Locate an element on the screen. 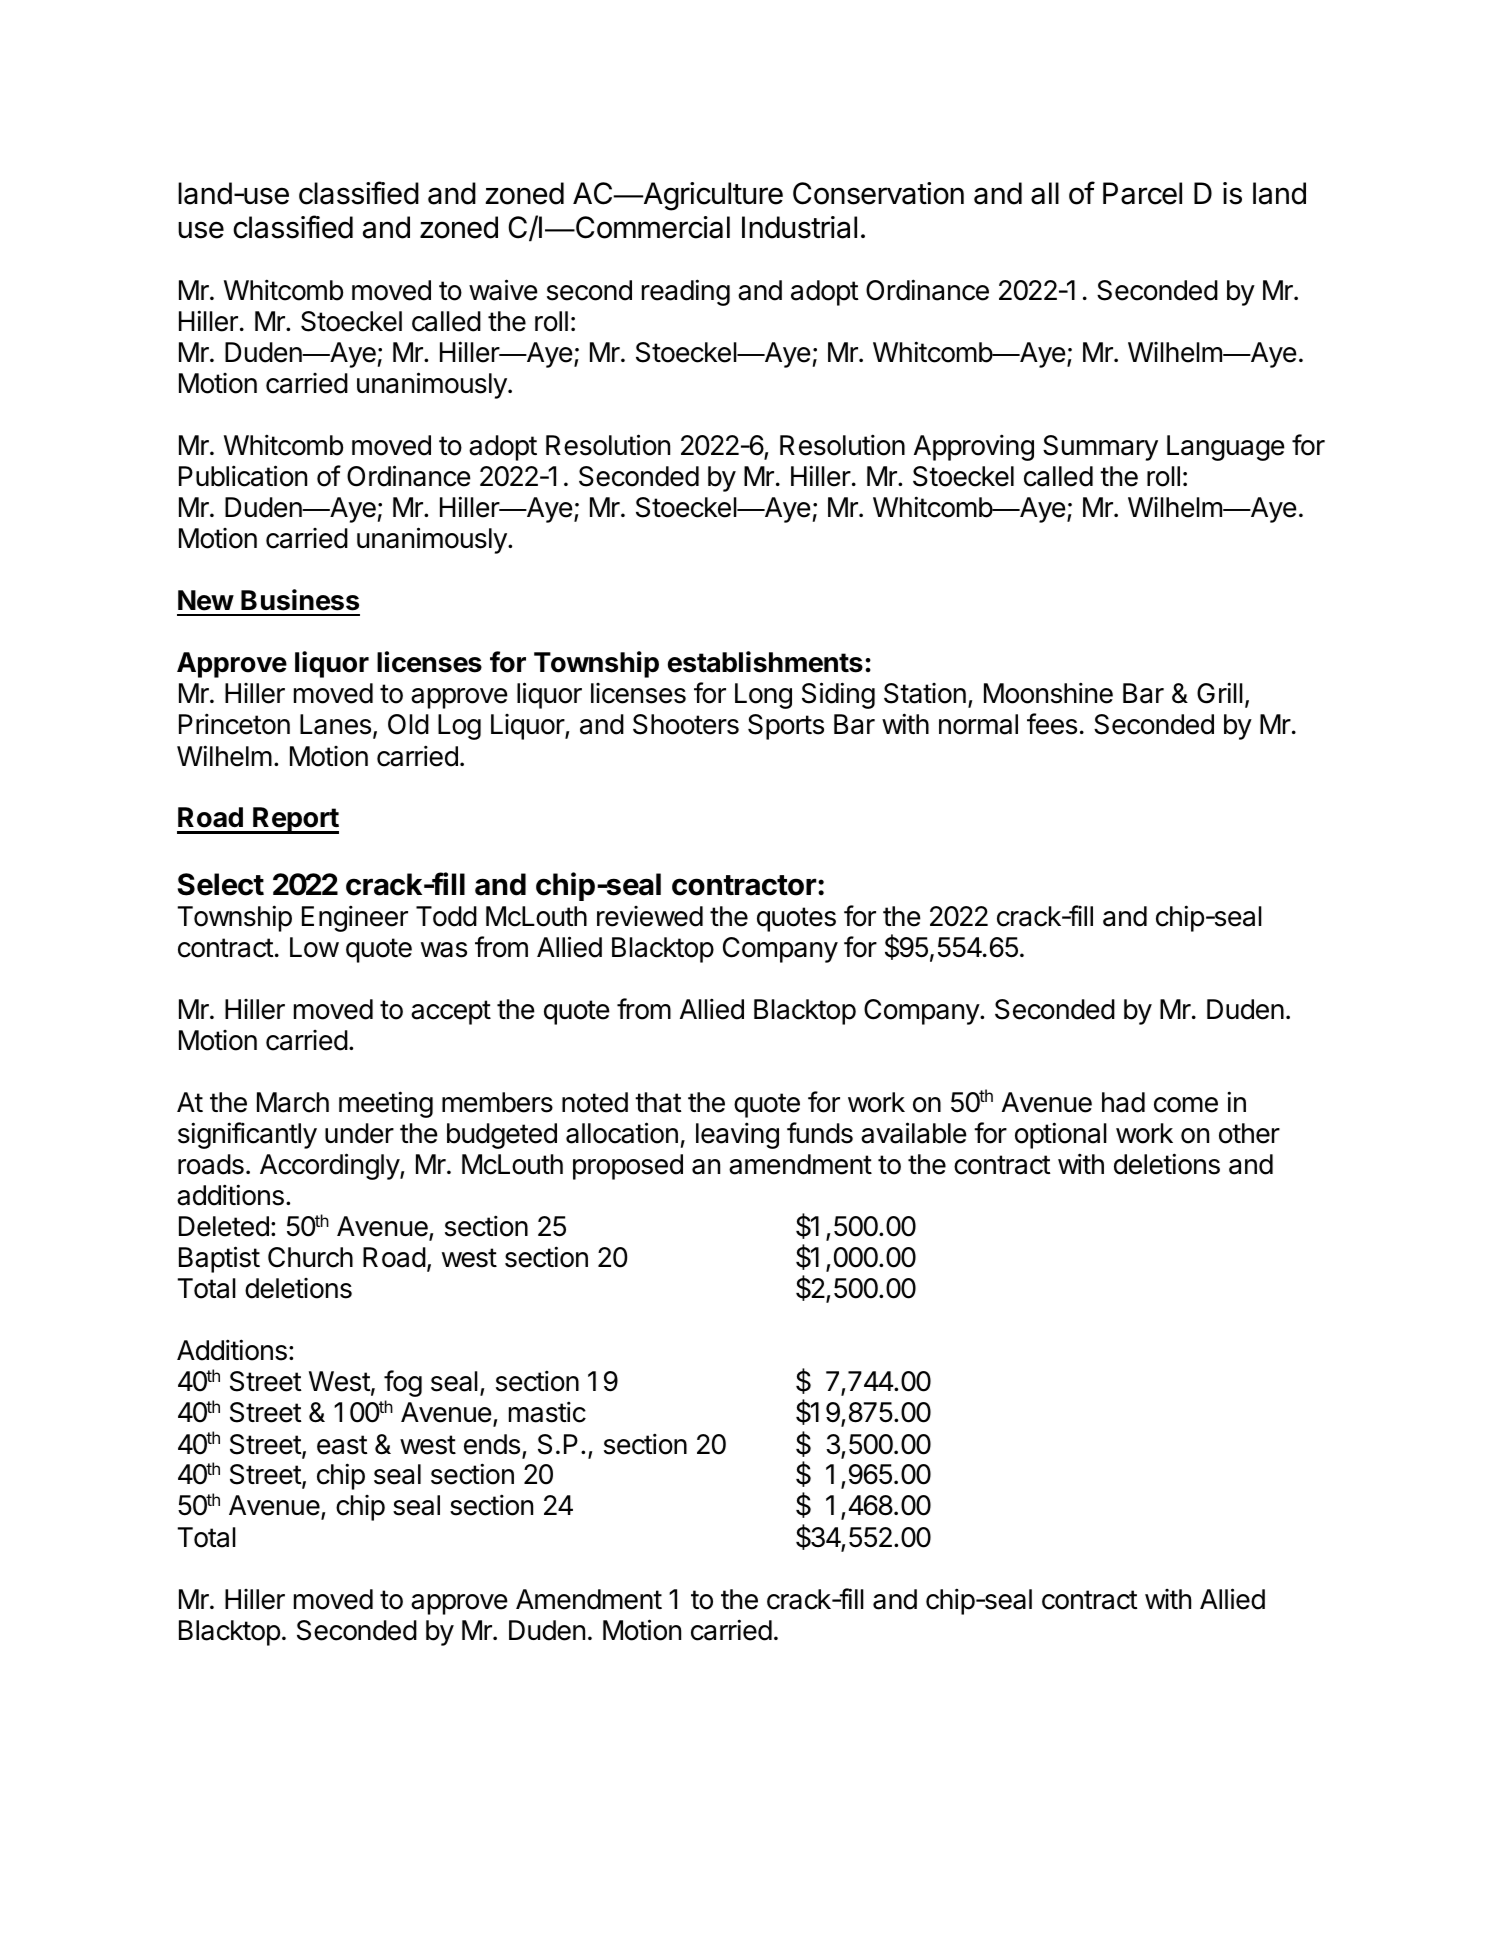  Industrial is located at coordinates (799, 227).
